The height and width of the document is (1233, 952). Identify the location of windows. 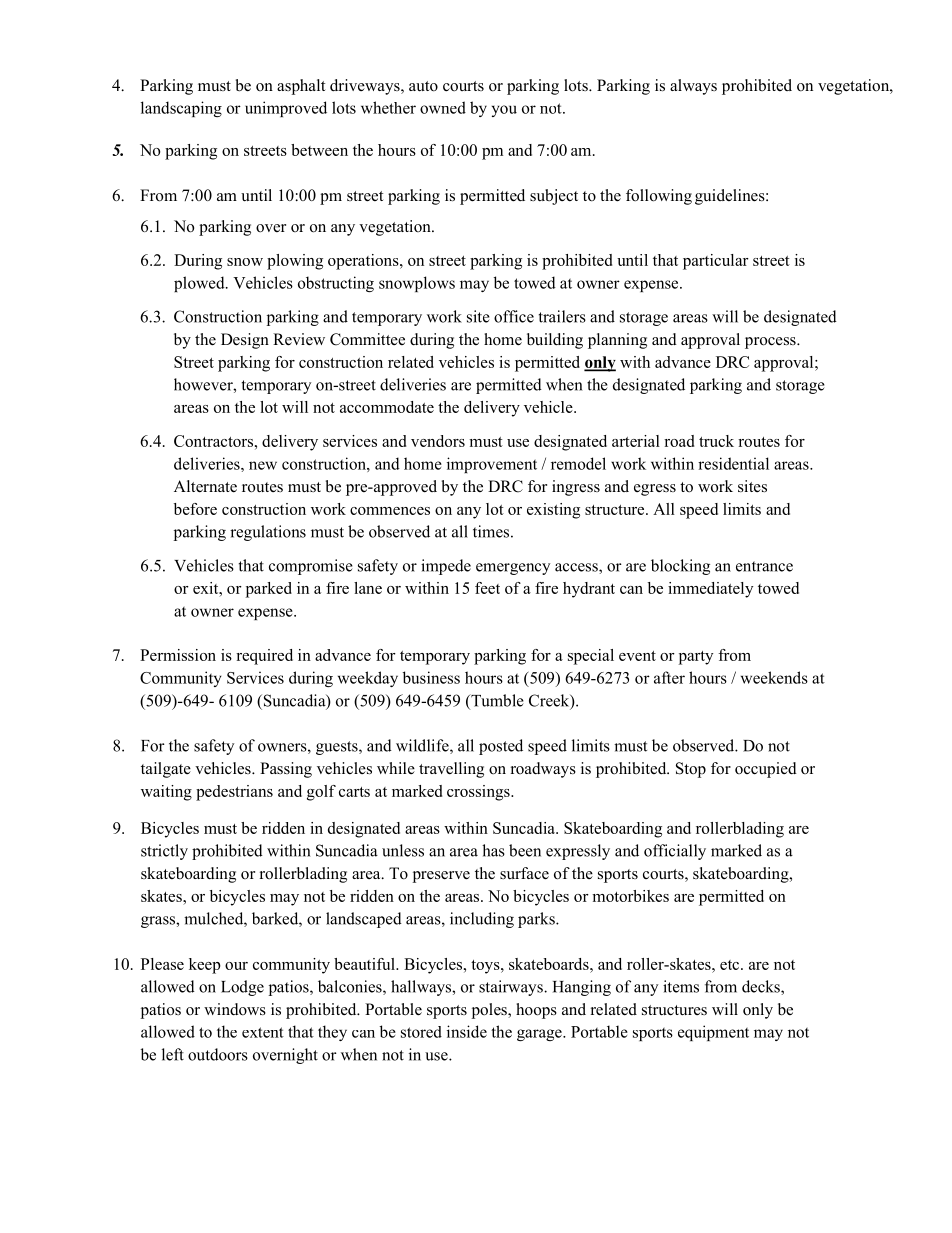
(235, 1009).
